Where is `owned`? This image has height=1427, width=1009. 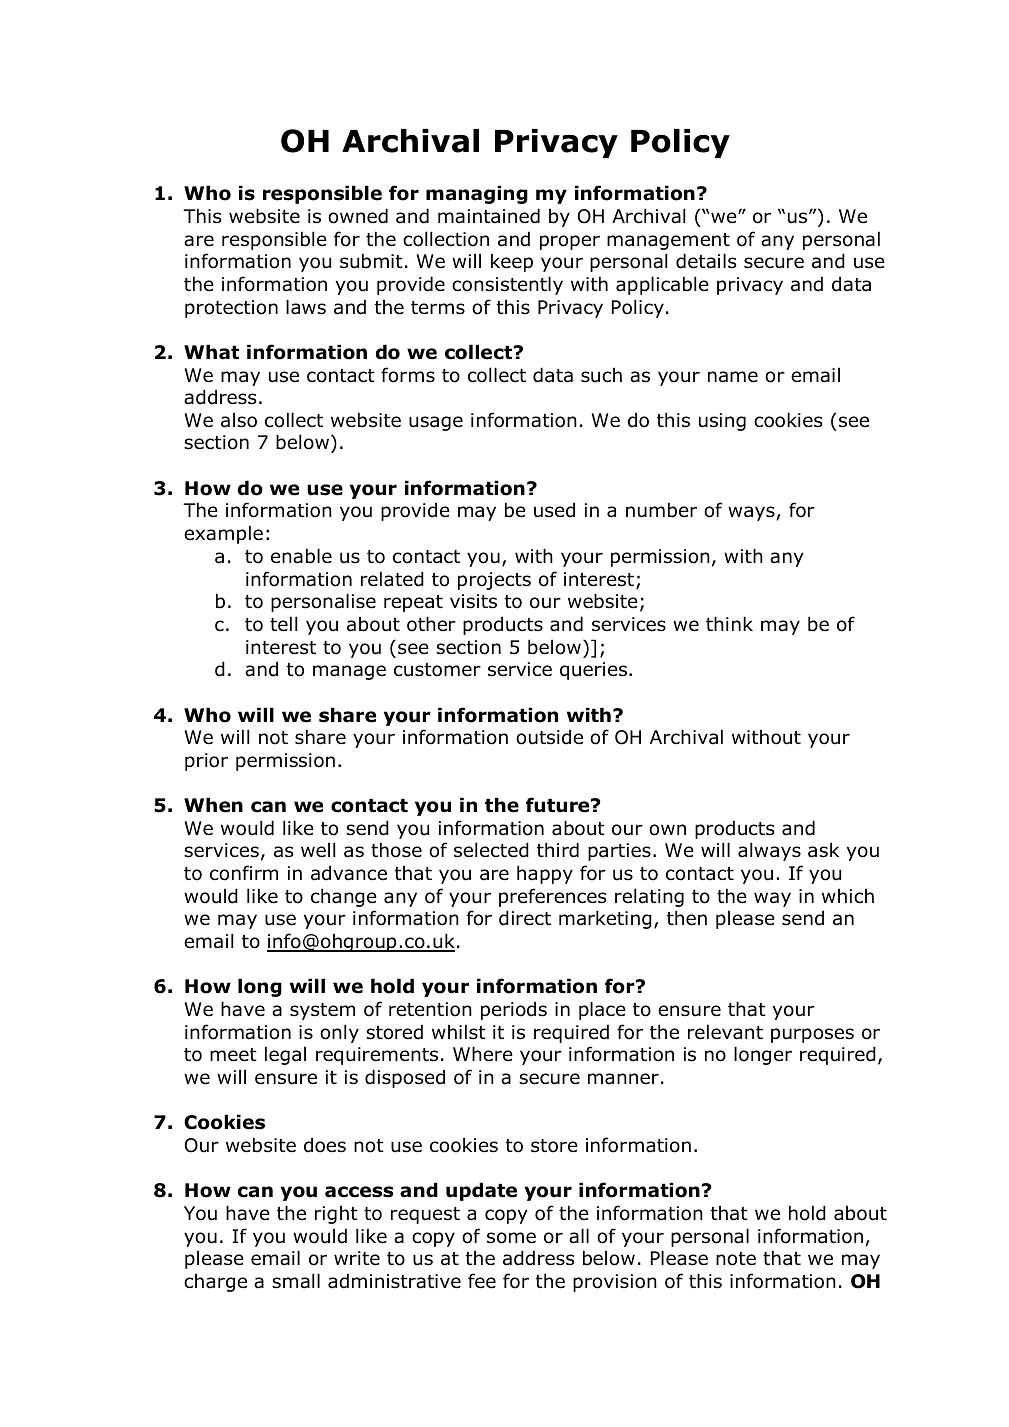 owned is located at coordinates (358, 216).
